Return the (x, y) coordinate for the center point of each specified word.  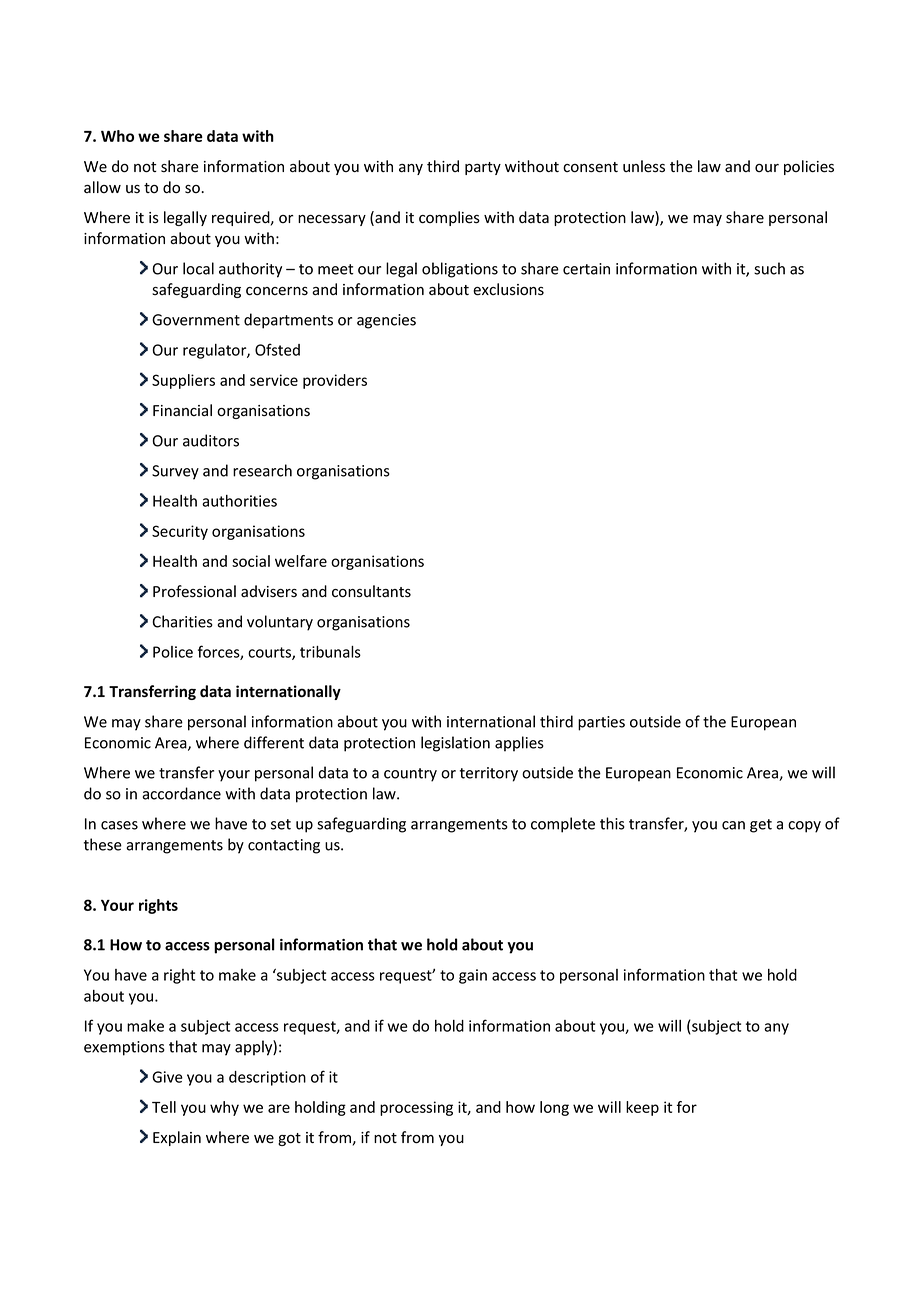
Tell (164, 1107)
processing (416, 1108)
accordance (181, 793)
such (769, 268)
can (733, 825)
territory (489, 774)
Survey (175, 472)
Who (117, 136)
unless (644, 166)
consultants (371, 591)
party (483, 168)
